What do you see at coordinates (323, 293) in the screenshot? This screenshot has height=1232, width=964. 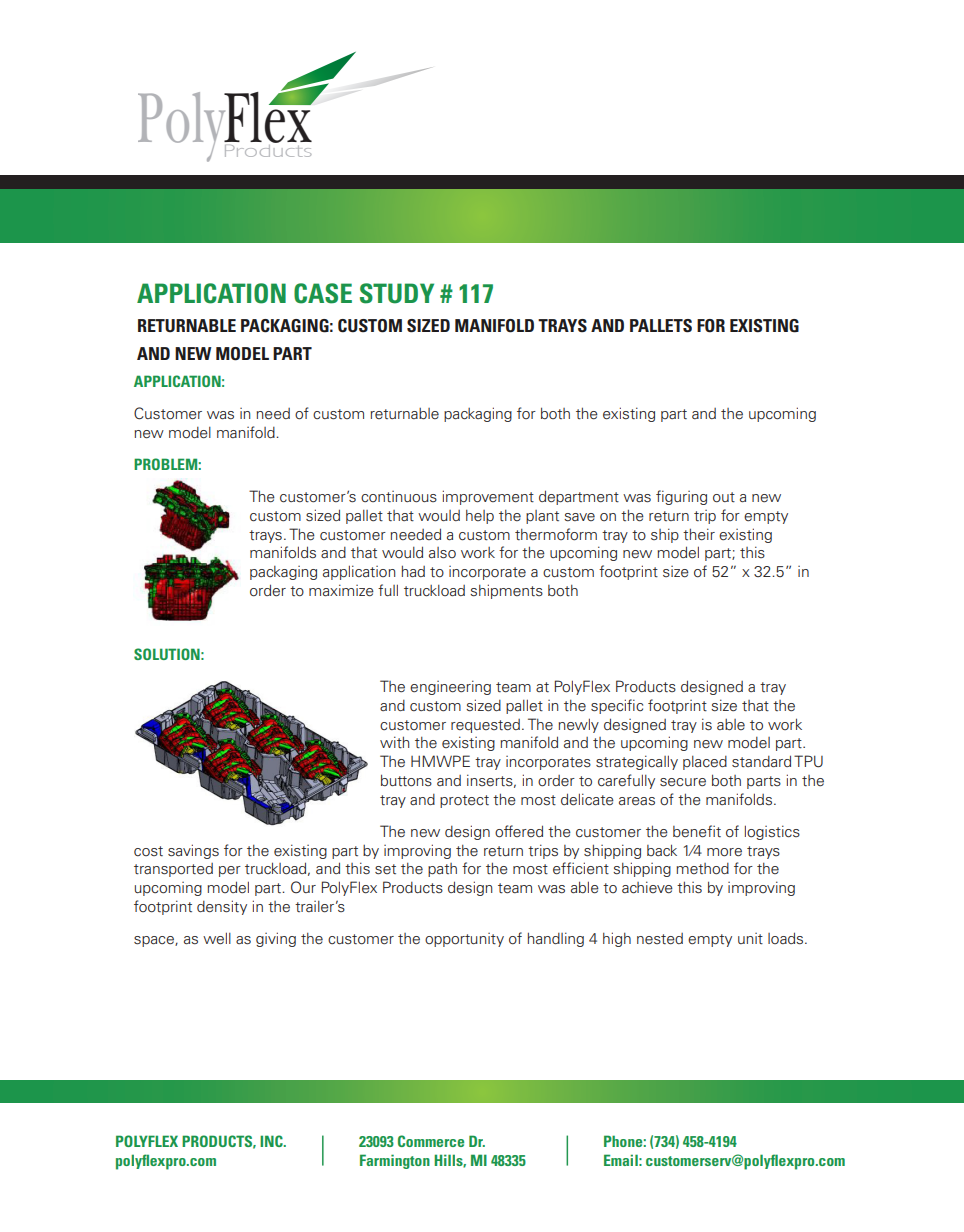 I see `CASE` at bounding box center [323, 293].
